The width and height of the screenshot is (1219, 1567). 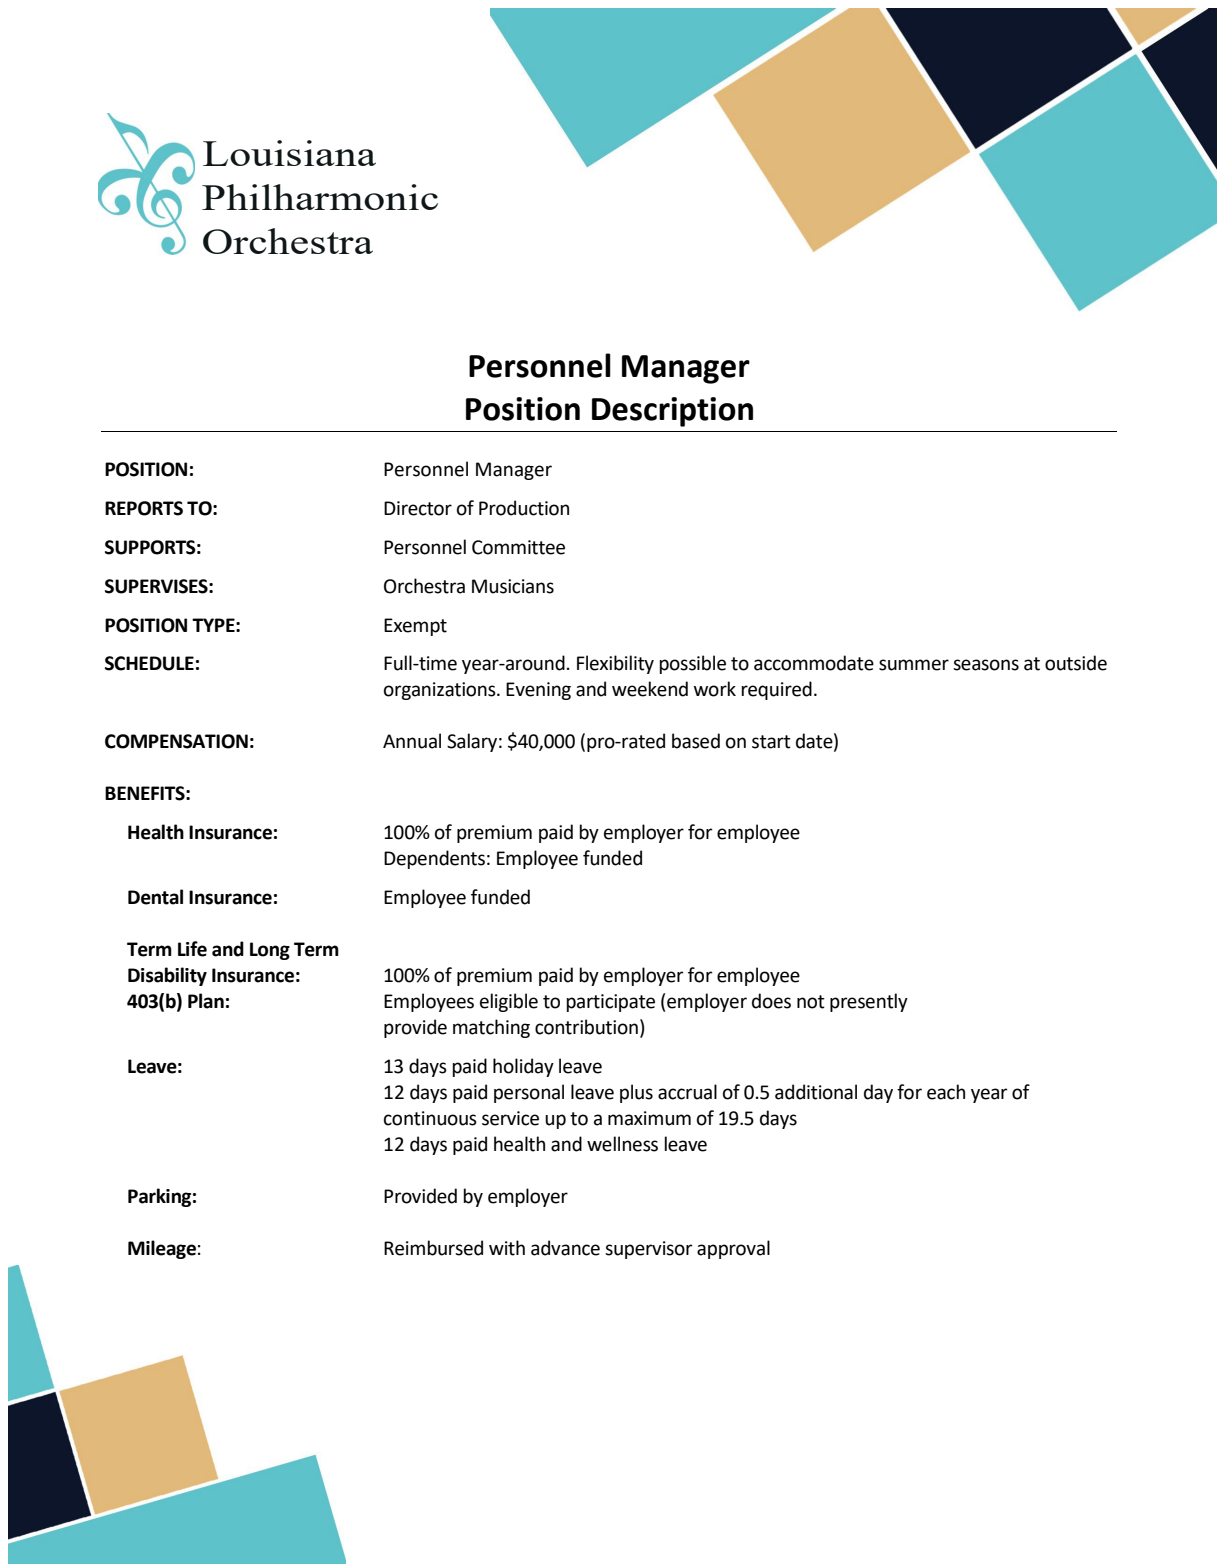 I want to click on presently, so click(x=869, y=1002).
